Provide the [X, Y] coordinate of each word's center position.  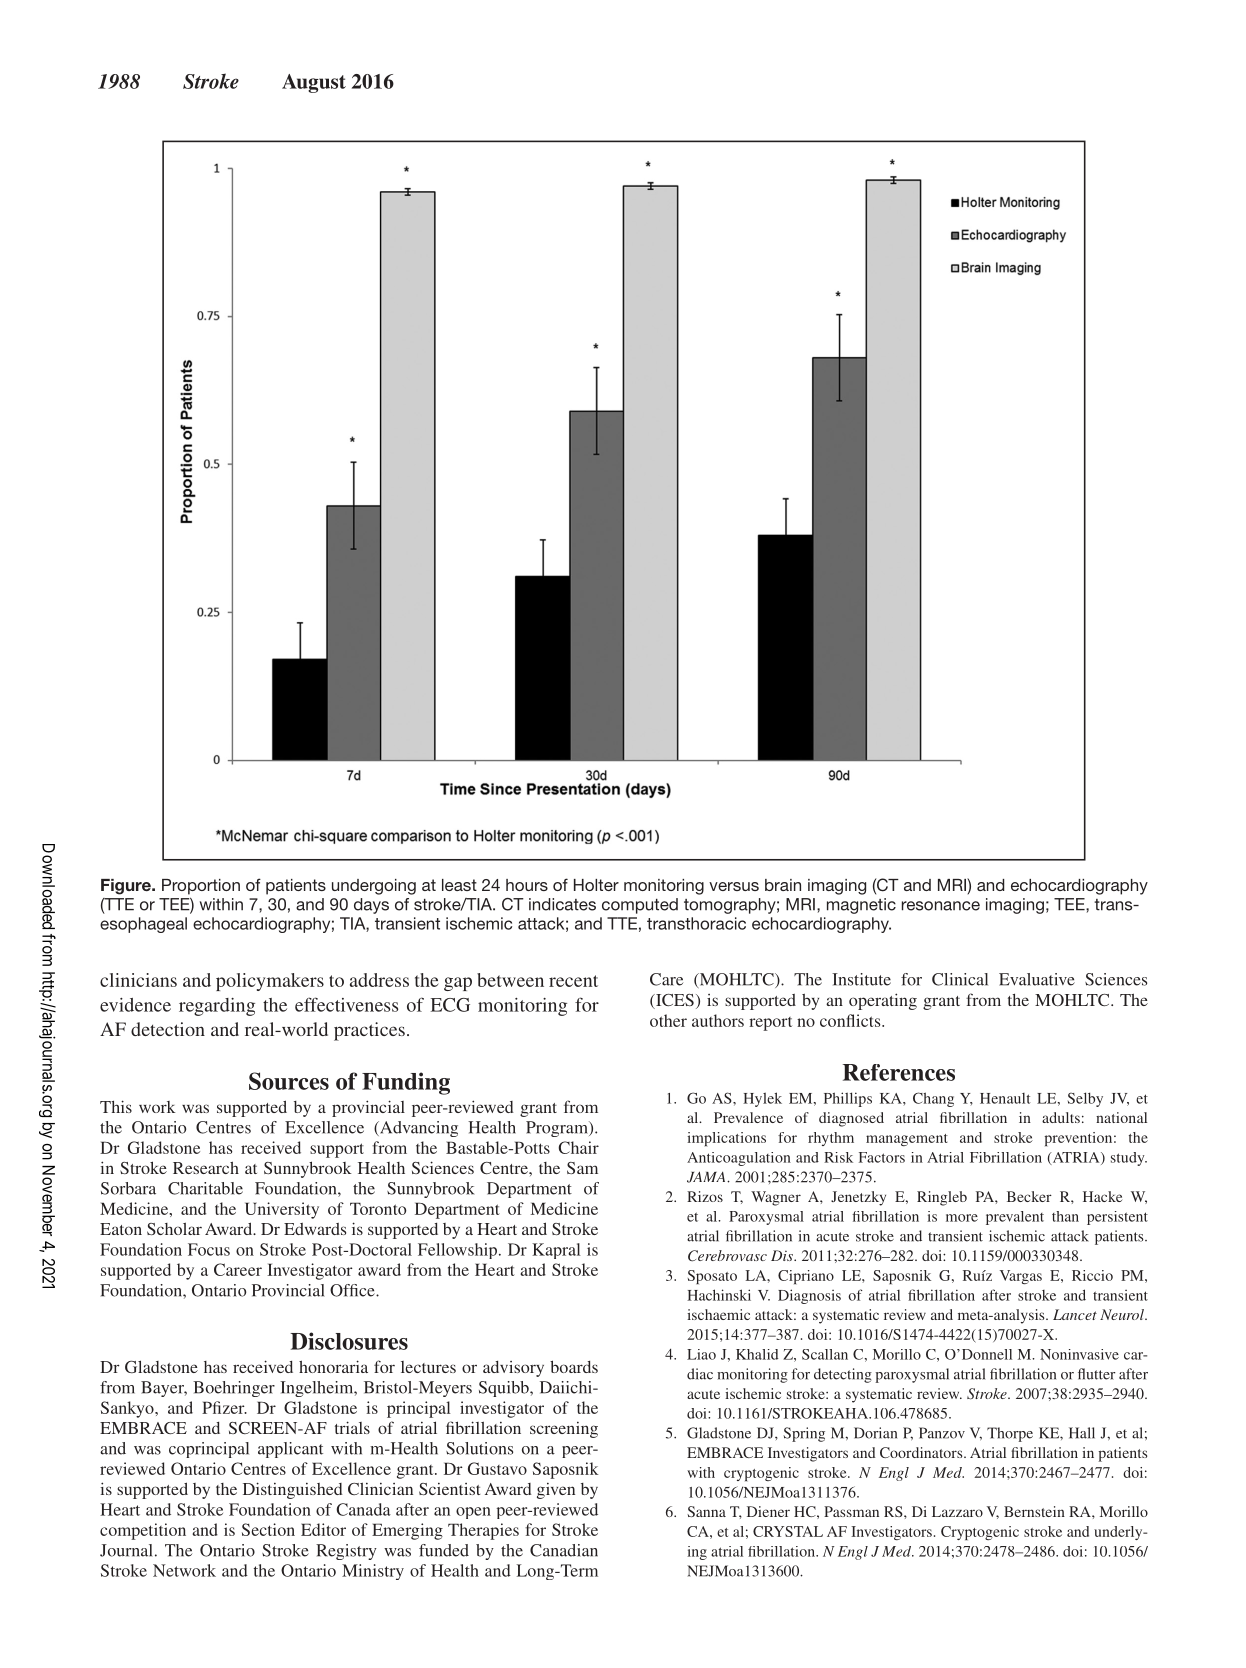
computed [640, 906]
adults [1061, 1117]
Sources [289, 1081]
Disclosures [349, 1341]
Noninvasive [1079, 1354]
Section [268, 1529]
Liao [701, 1354]
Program [558, 1129]
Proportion [201, 887]
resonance [941, 906]
